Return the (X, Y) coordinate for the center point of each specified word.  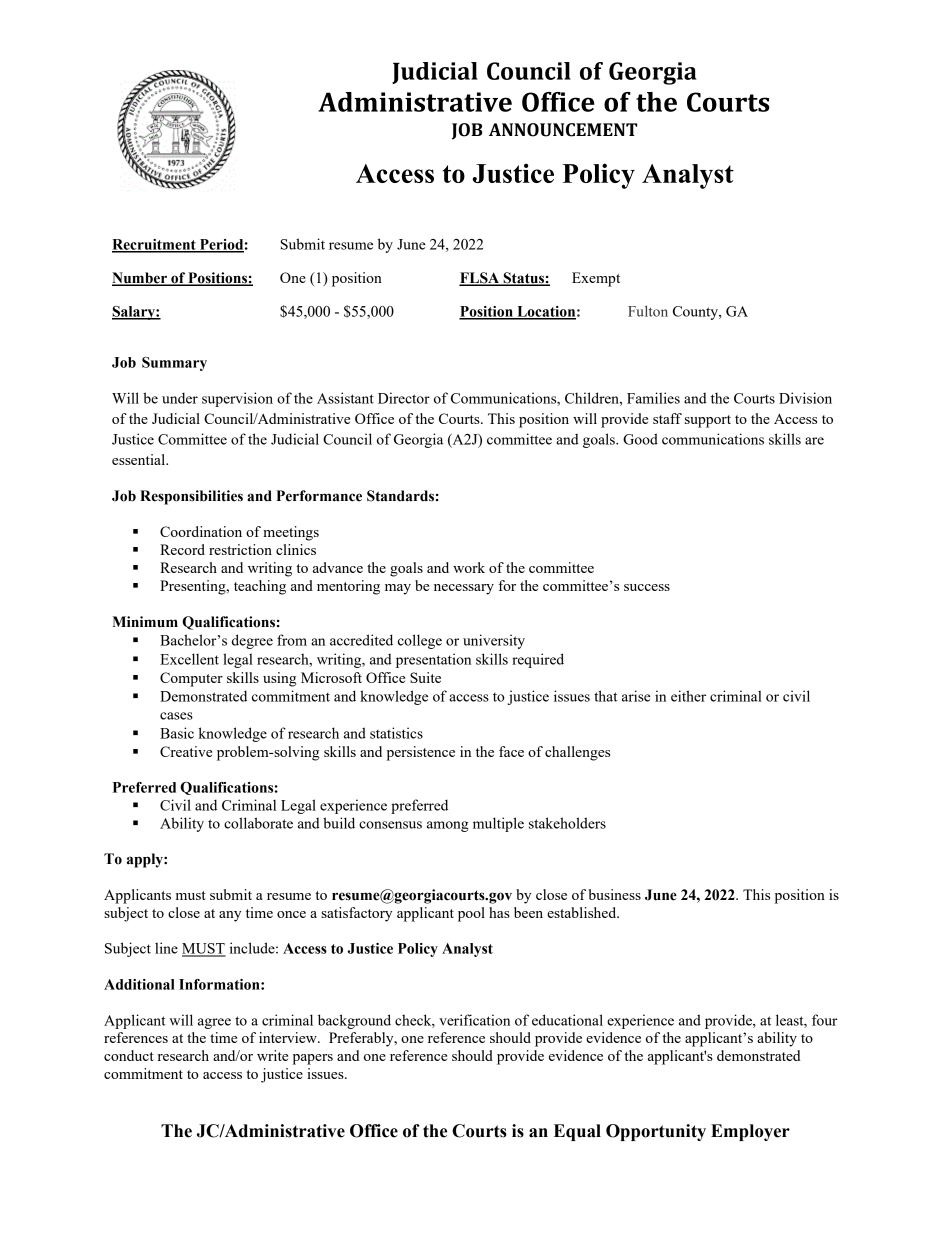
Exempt (596, 279)
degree (252, 641)
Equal (577, 1132)
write (272, 1055)
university (494, 641)
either (688, 696)
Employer (750, 1132)
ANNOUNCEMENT (563, 130)
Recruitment (155, 245)
